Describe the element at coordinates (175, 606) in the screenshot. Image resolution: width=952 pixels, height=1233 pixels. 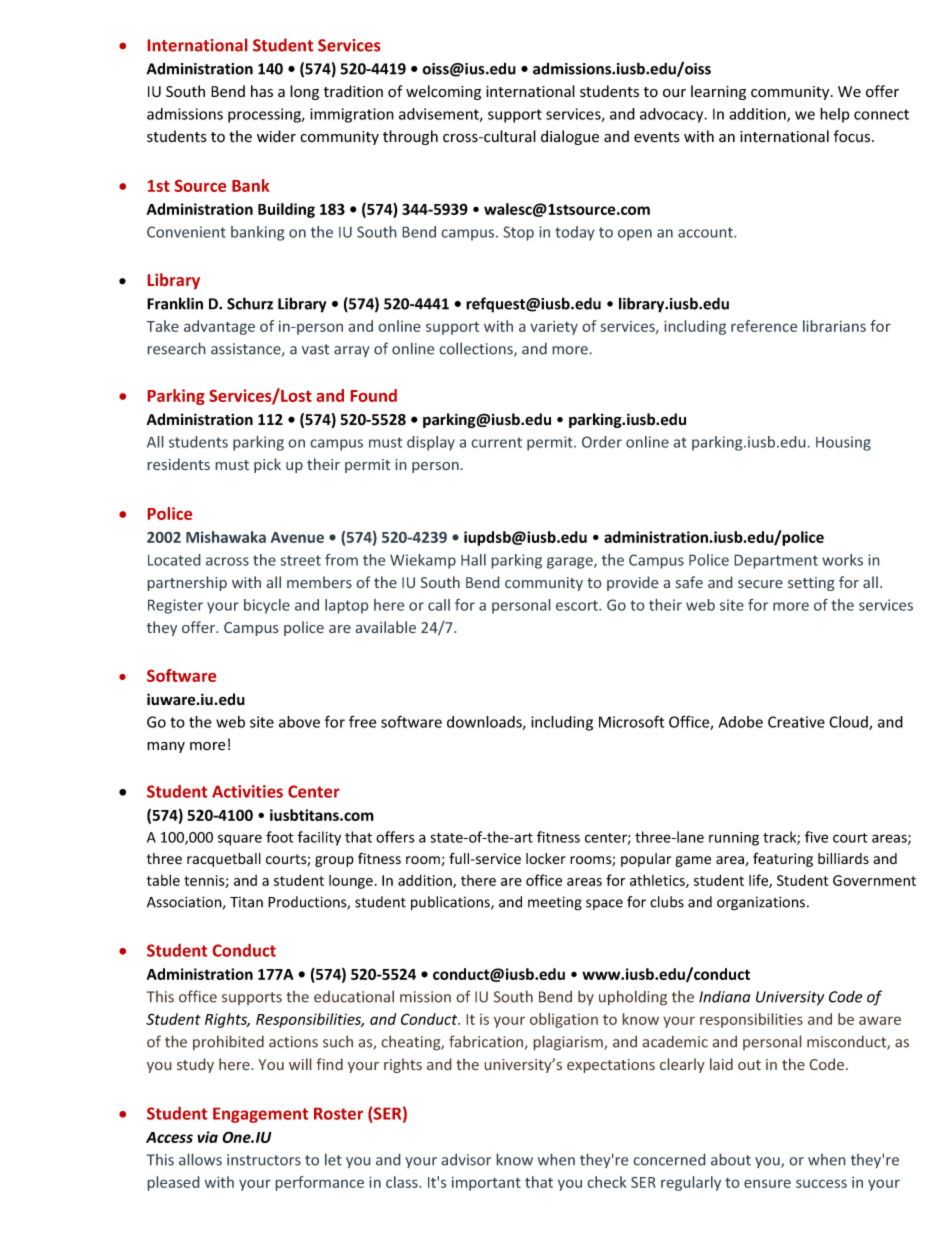
I see `Register` at that location.
